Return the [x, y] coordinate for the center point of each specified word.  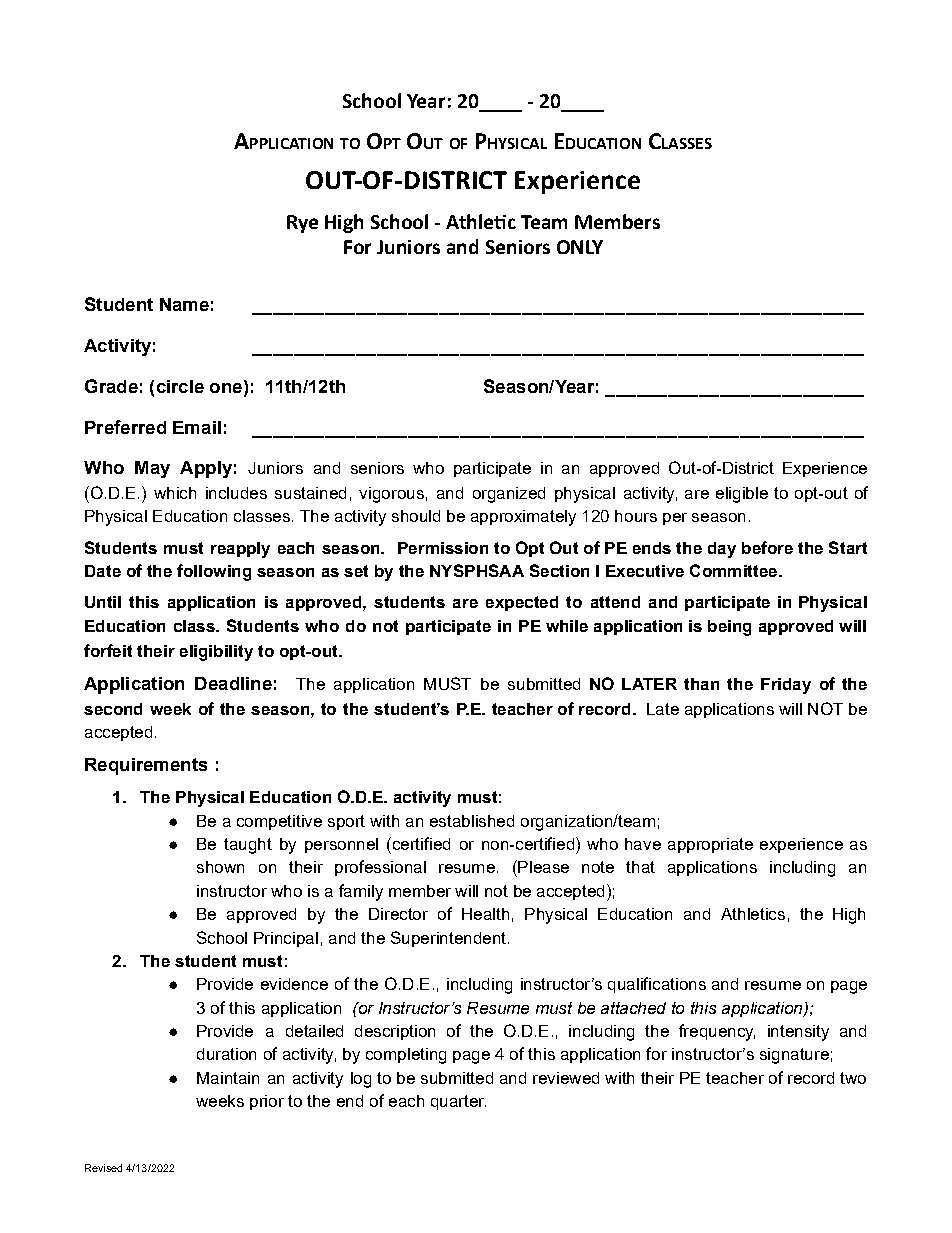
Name [184, 304]
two [853, 1078]
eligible [742, 495]
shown [220, 867]
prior [267, 1102]
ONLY [580, 247]
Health [485, 914]
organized [509, 495]
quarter [458, 1102]
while [567, 626]
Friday [786, 686]
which [175, 493]
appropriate [710, 845]
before [767, 547]
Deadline [233, 683]
